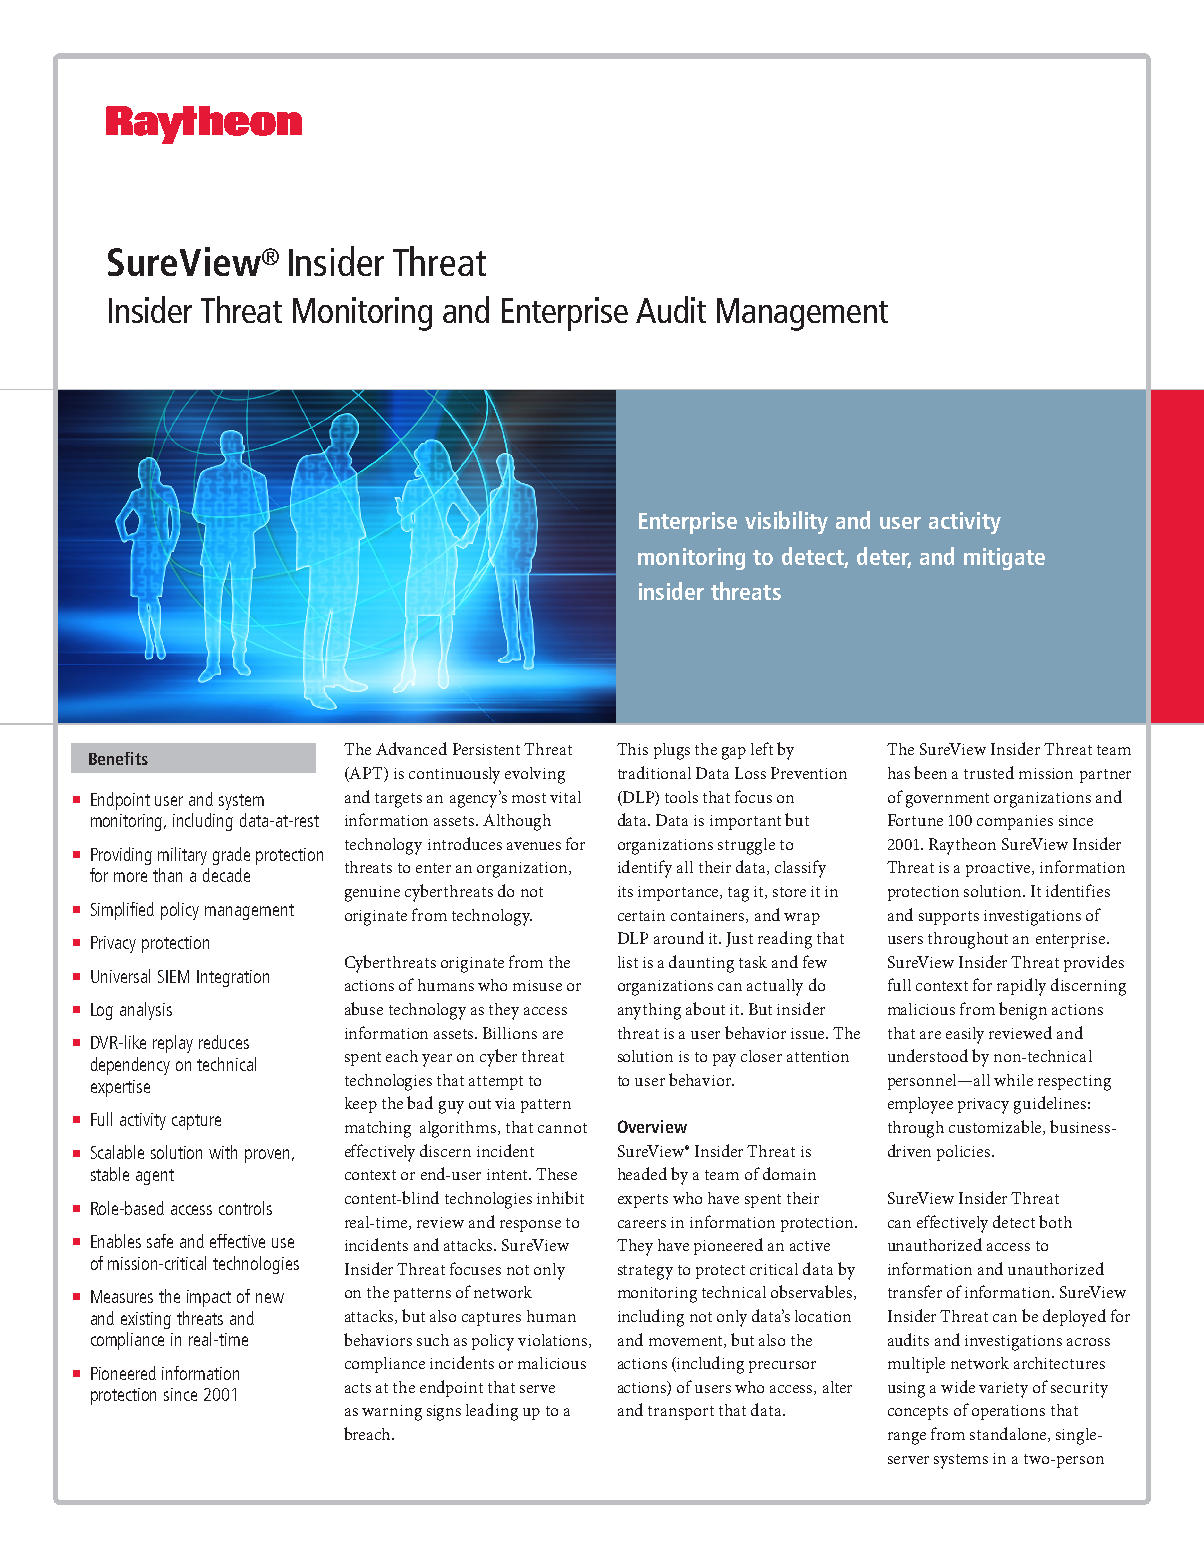 The image size is (1204, 1558). I want to click on visibility, so click(786, 522).
